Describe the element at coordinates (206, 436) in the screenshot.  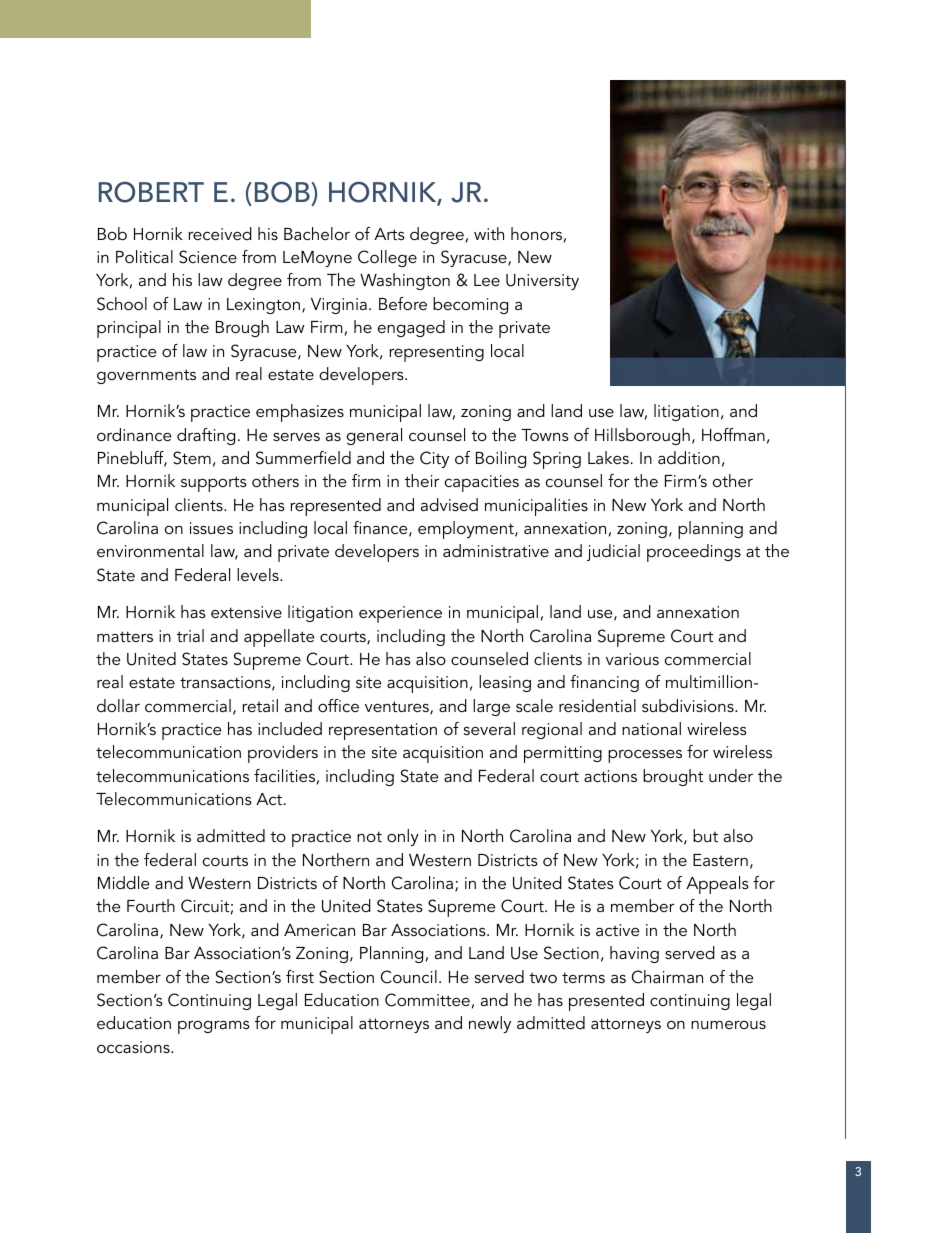
I see `drafting` at that location.
